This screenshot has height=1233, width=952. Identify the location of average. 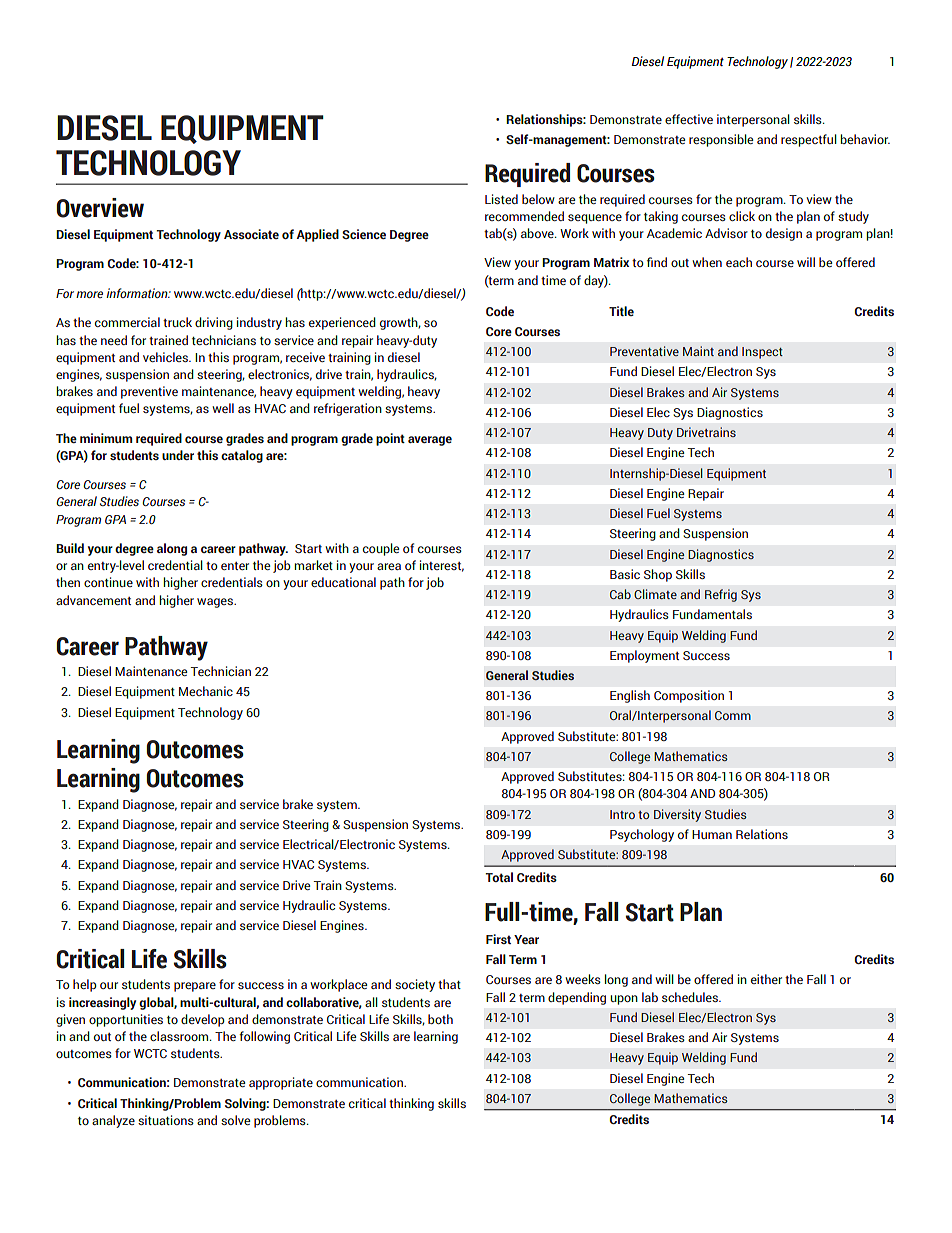
(430, 441).
